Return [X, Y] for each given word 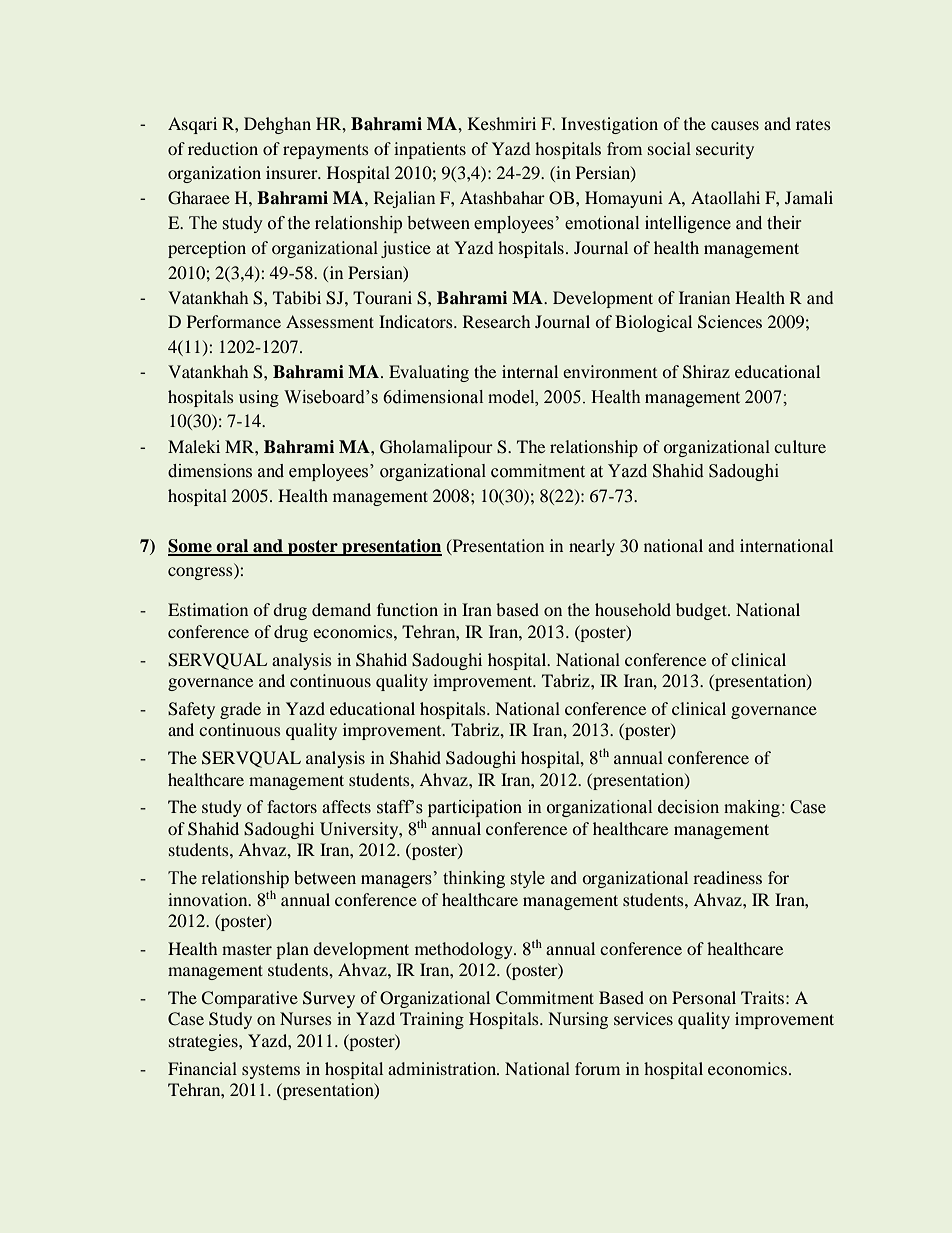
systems [271, 1072]
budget [703, 611]
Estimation [208, 609]
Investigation [609, 125]
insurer [293, 172]
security [725, 150]
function [407, 609]
